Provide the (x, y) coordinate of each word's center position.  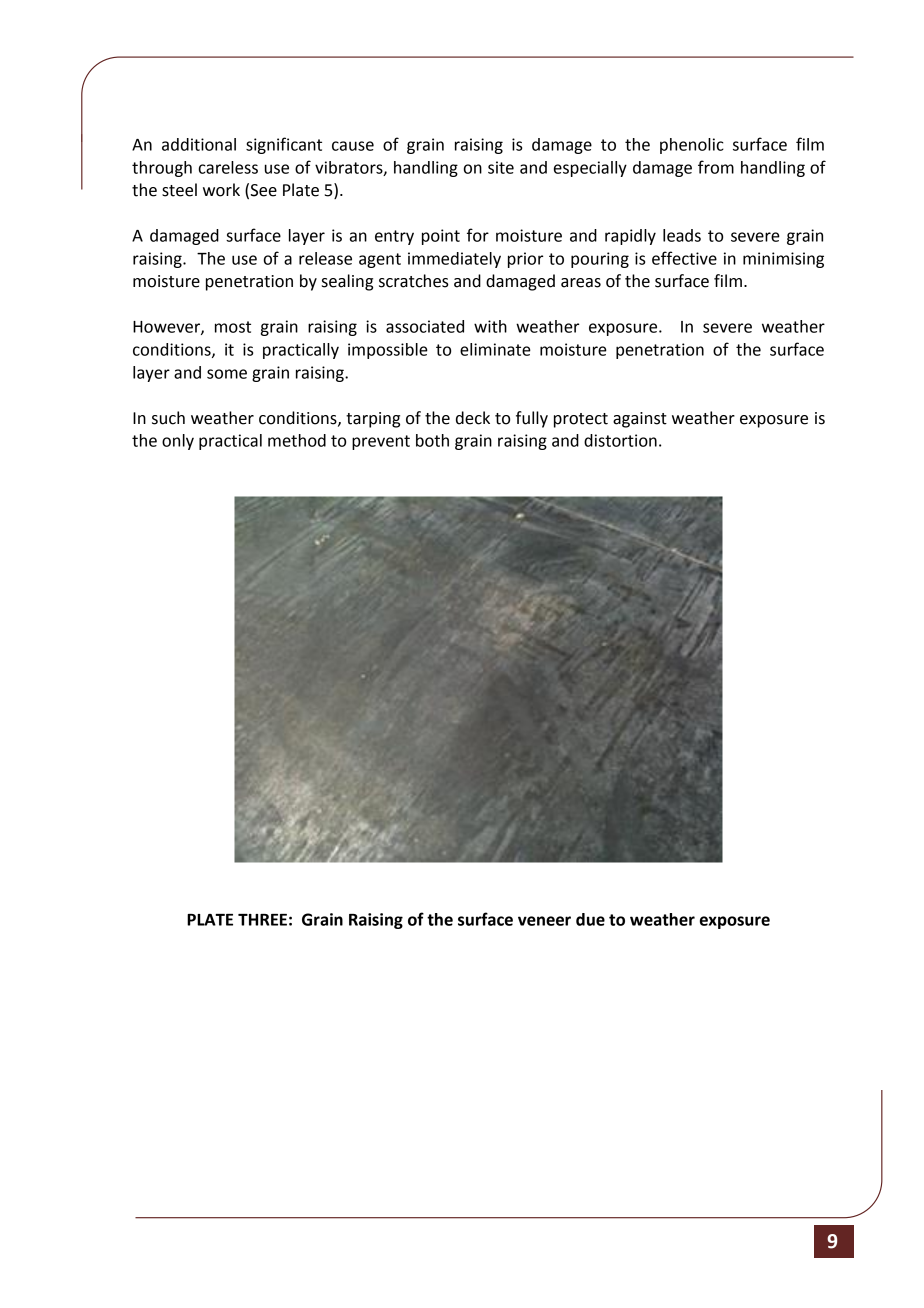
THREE (262, 920)
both (432, 440)
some (227, 374)
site (501, 167)
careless (228, 167)
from (716, 167)
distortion (620, 440)
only (178, 442)
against (640, 420)
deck (473, 418)
